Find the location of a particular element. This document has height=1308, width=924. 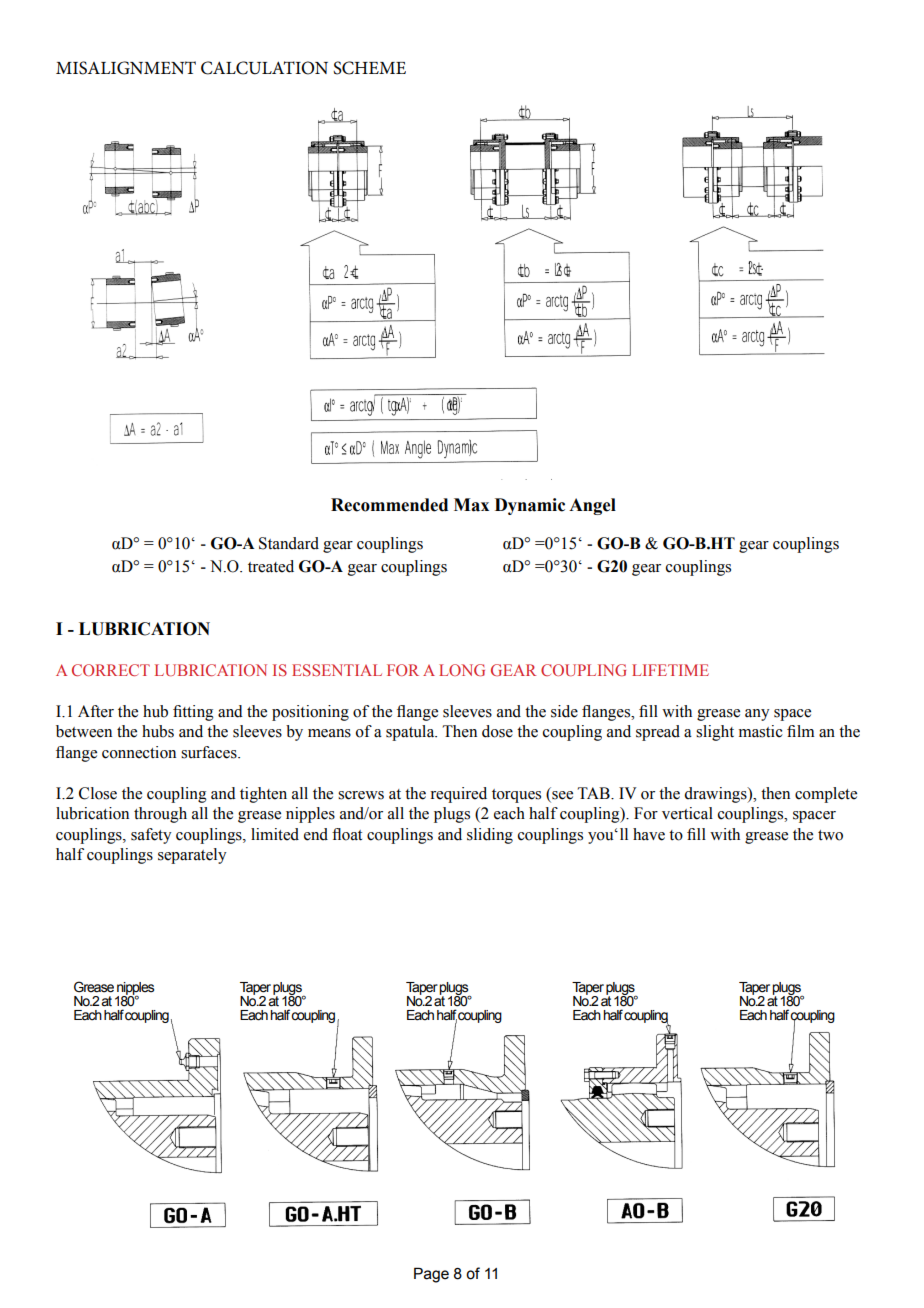

Page is located at coordinates (431, 1275).
